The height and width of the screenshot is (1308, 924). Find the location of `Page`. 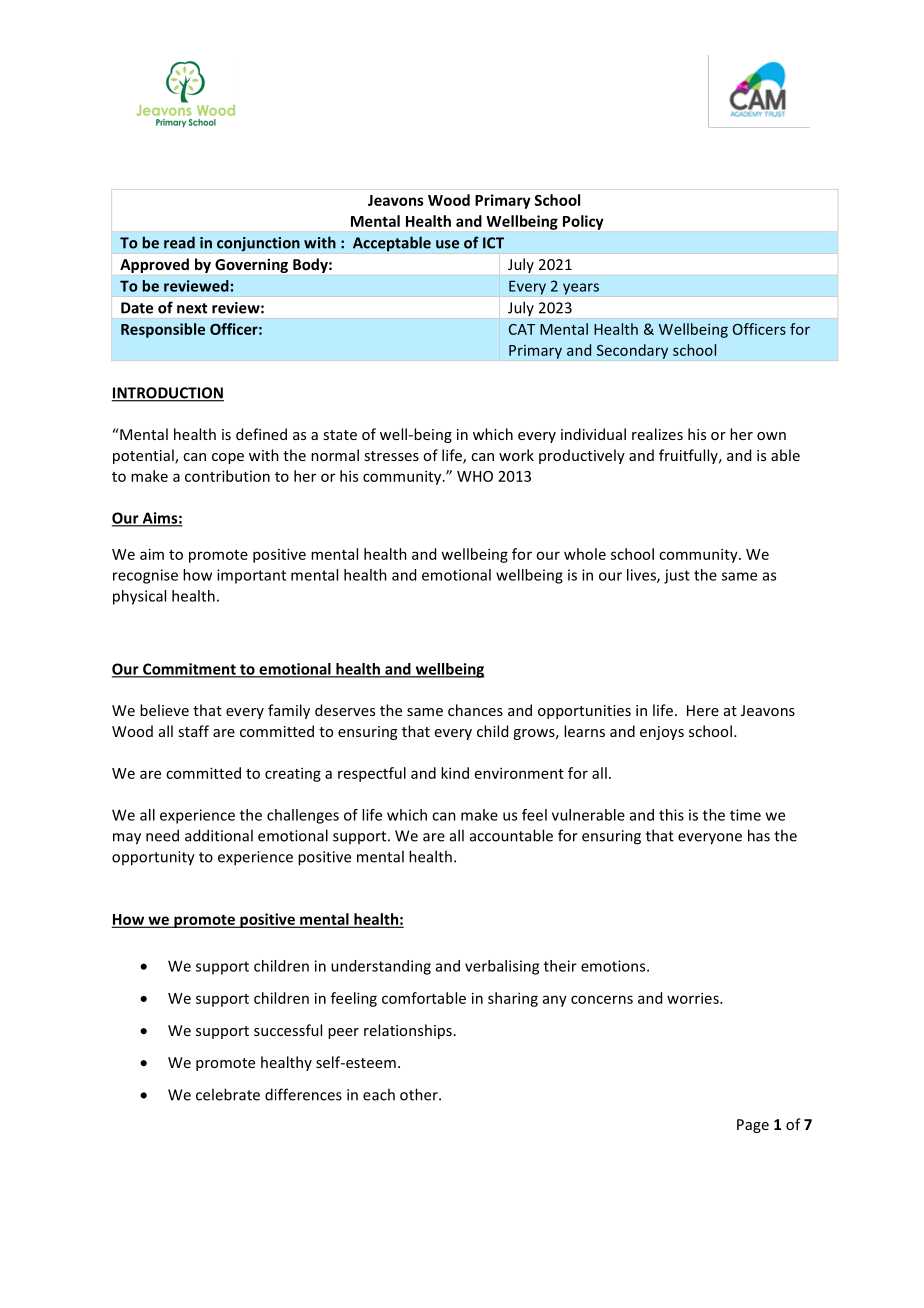

Page is located at coordinates (753, 1126).
